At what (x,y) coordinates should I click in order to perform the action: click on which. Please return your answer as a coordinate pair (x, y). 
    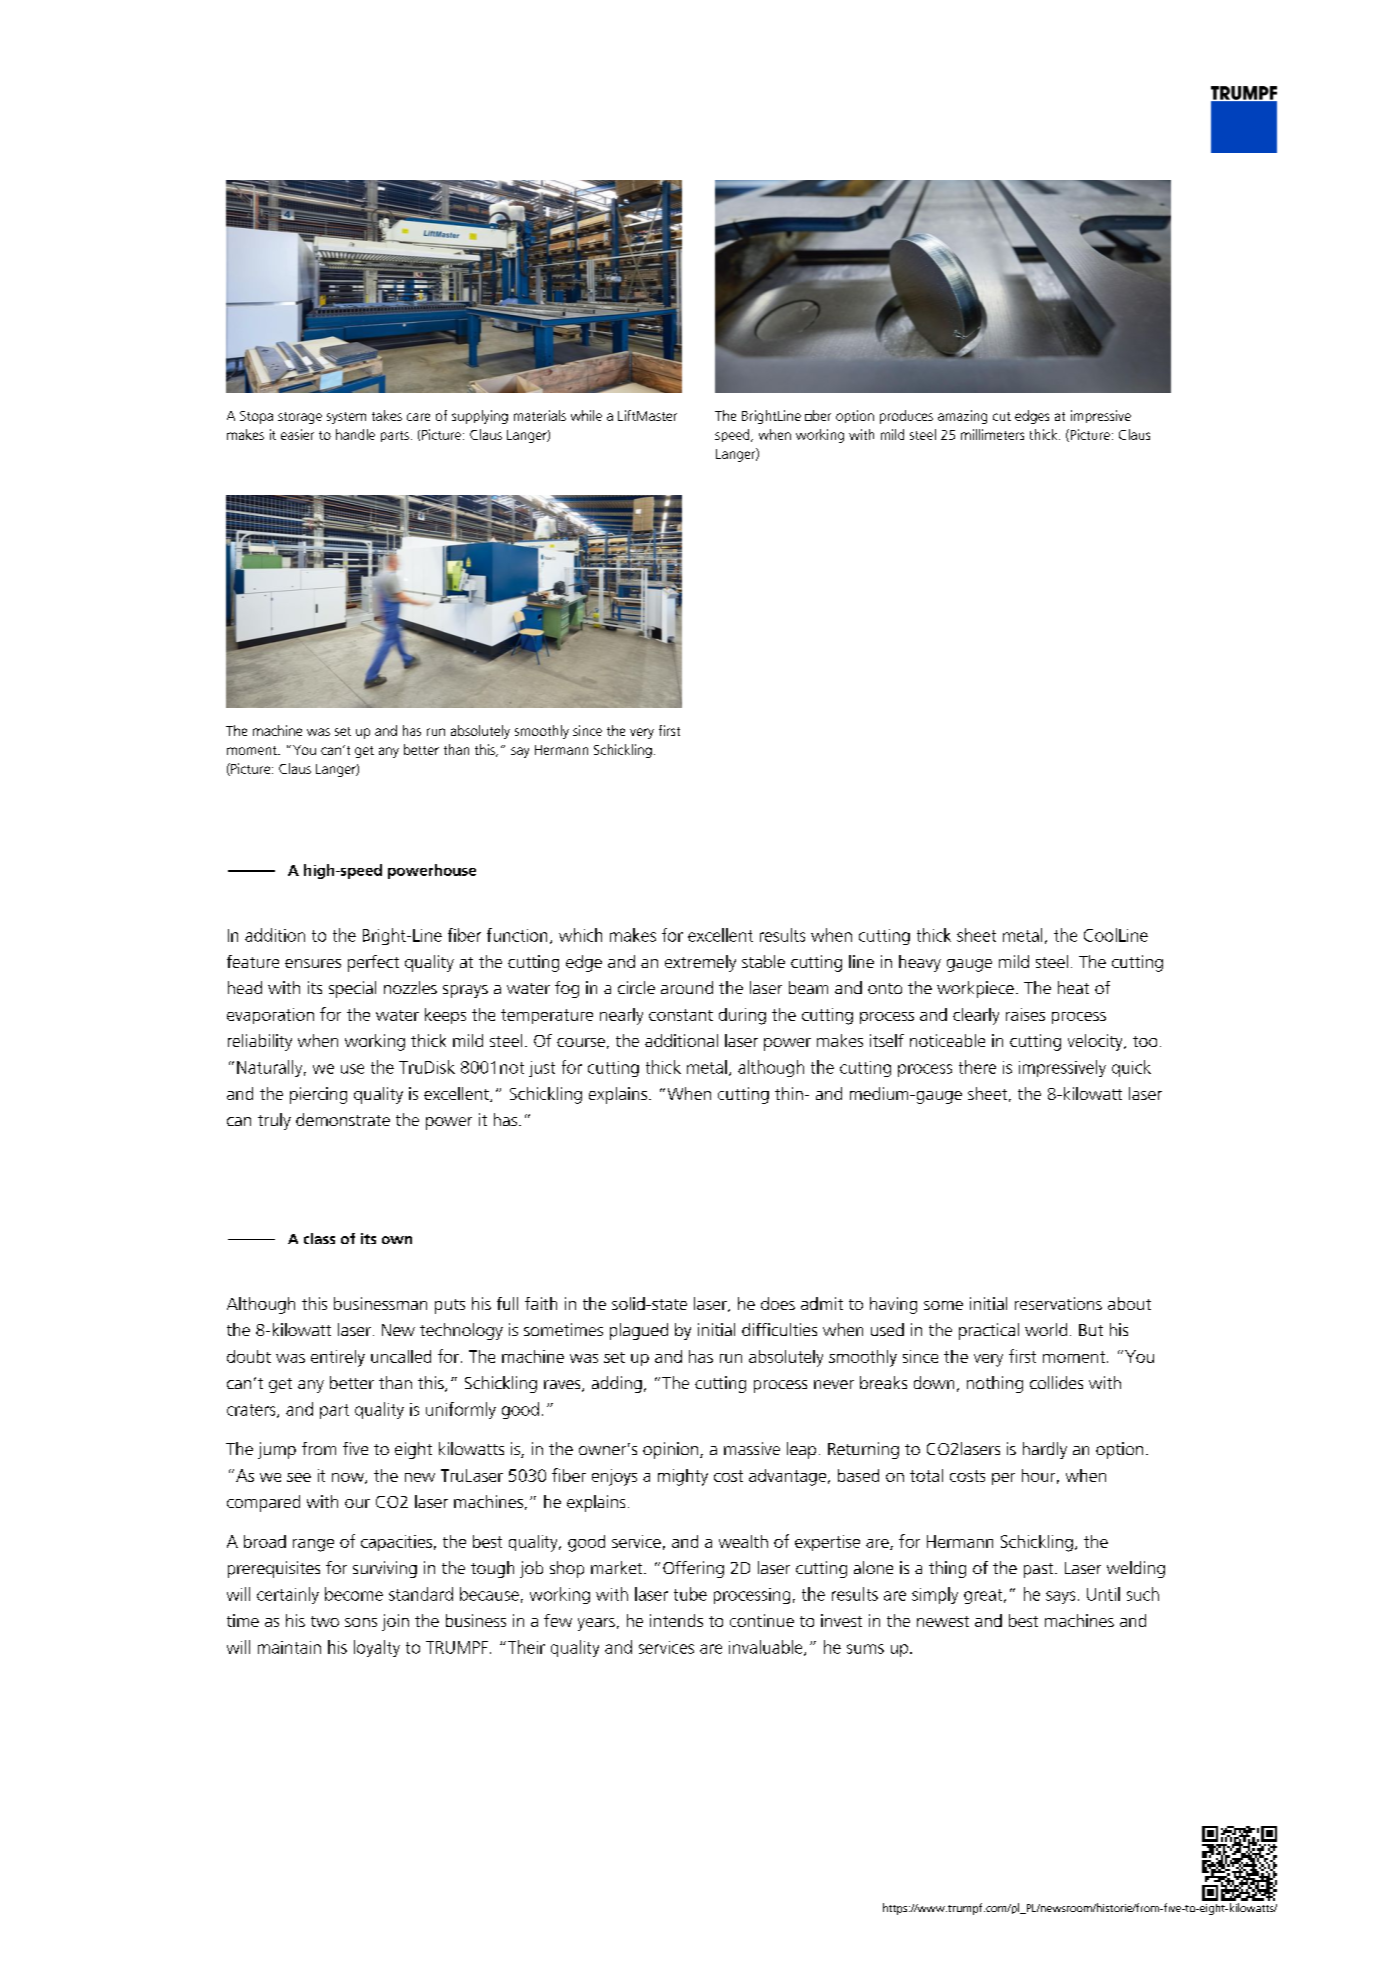
    Looking at the image, I should click on (580, 935).
